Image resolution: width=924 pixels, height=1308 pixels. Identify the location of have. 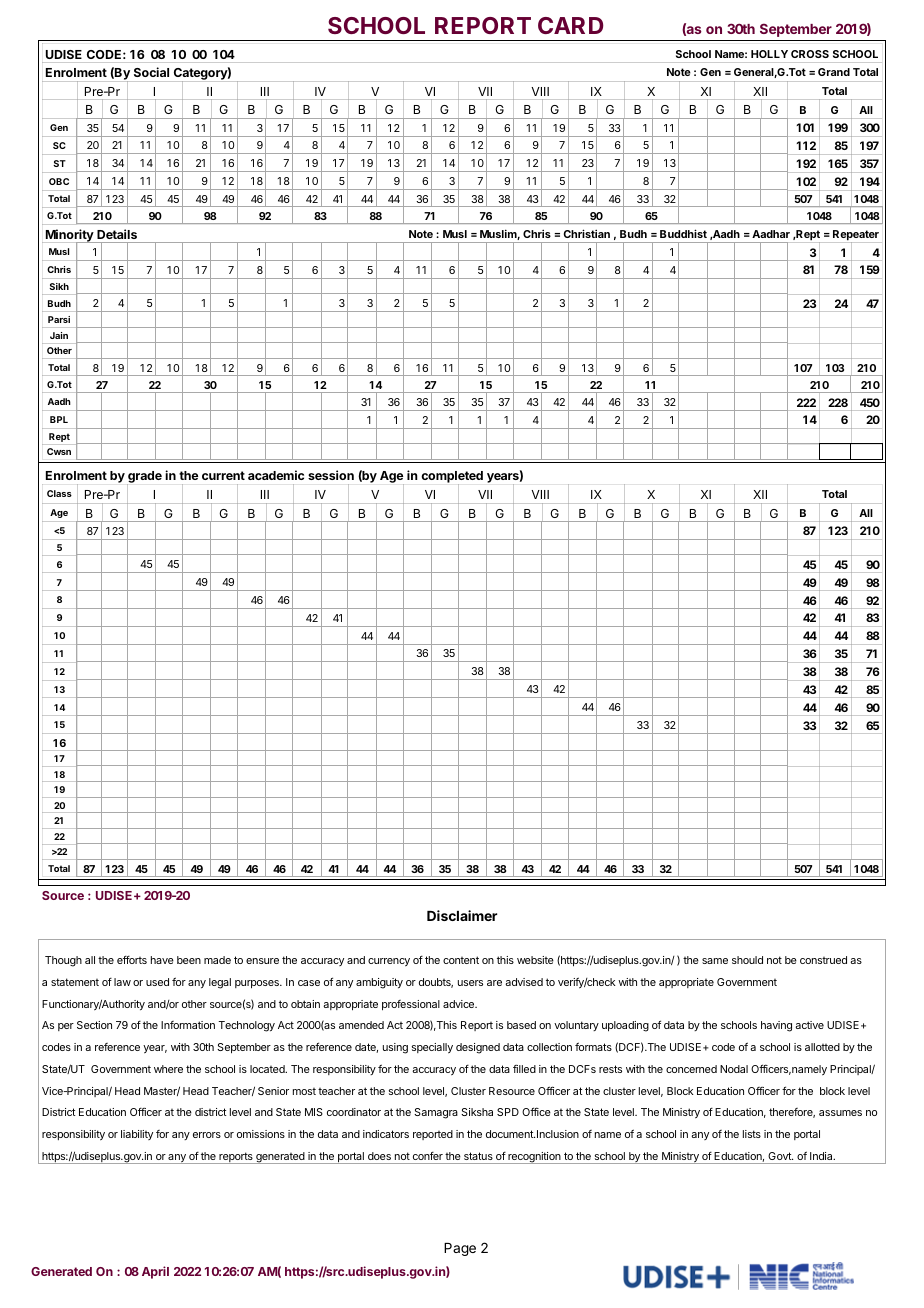
(162, 960).
